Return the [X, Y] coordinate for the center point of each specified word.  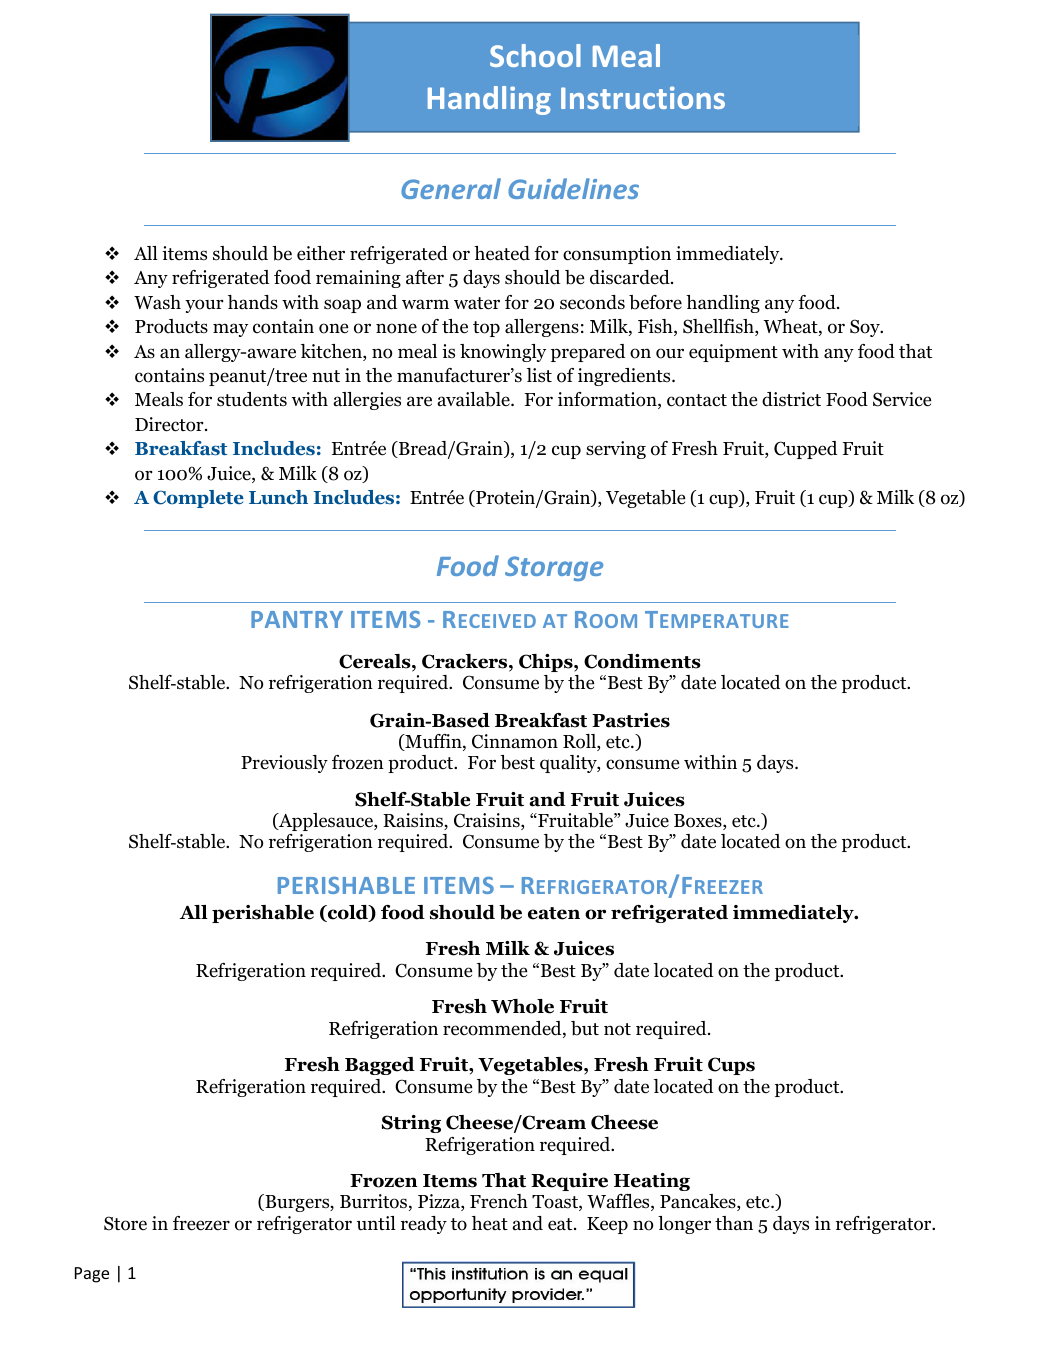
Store [125, 1223]
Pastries [631, 720]
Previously [284, 764]
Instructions [643, 97]
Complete [198, 499]
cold [348, 913]
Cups [731, 1066]
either [321, 253]
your [204, 306]
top [486, 329]
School [535, 55]
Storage [554, 568]
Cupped [805, 450]
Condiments [642, 661]
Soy [866, 328]
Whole [522, 1006]
